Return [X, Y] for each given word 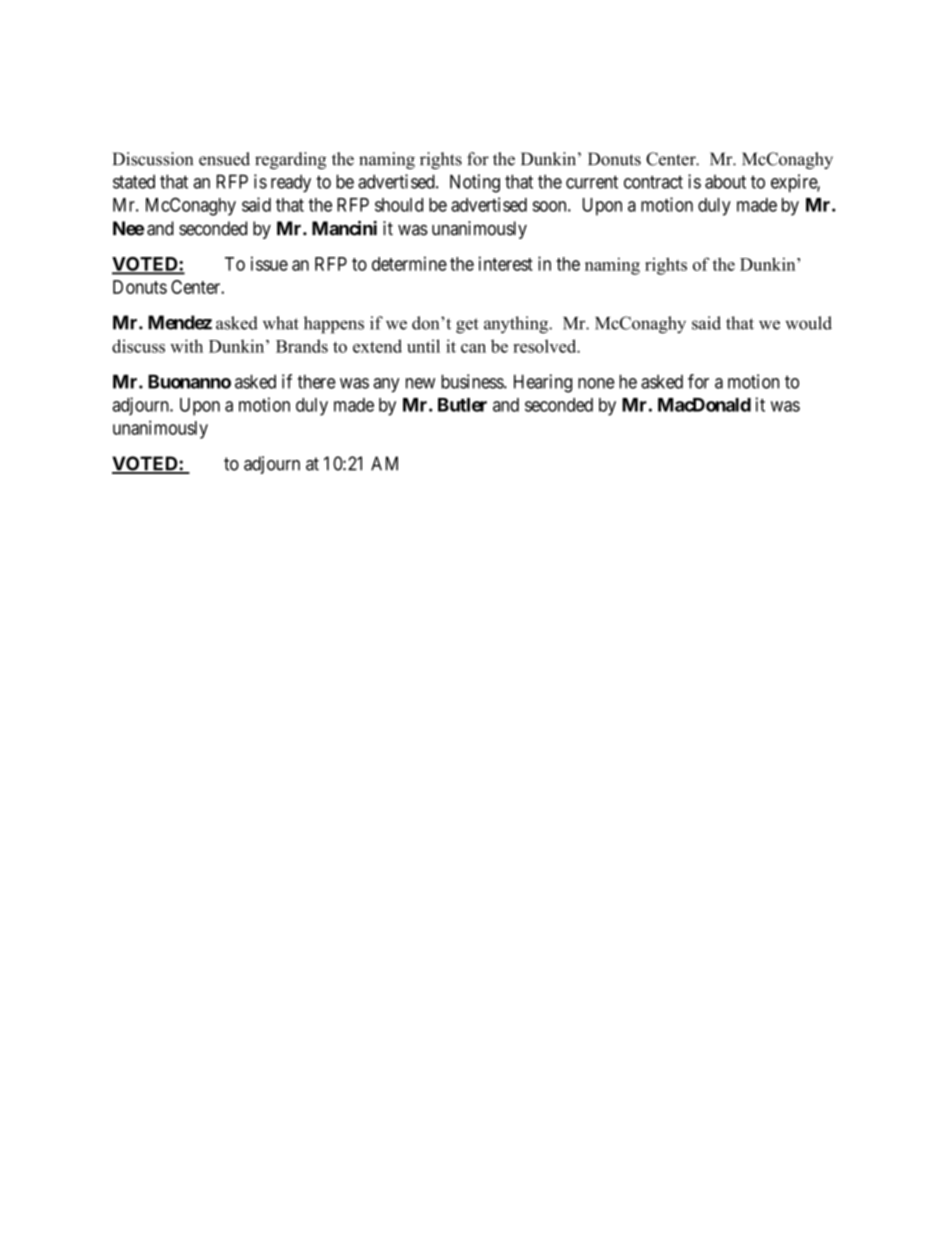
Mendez [180, 322]
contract [653, 182]
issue [269, 263]
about [725, 182]
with [186, 346]
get [467, 326]
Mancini [344, 228]
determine [409, 263]
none [596, 383]
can [473, 348]
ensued [224, 159]
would [808, 323]
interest [506, 263]
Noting [475, 183]
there [317, 381]
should [399, 205]
